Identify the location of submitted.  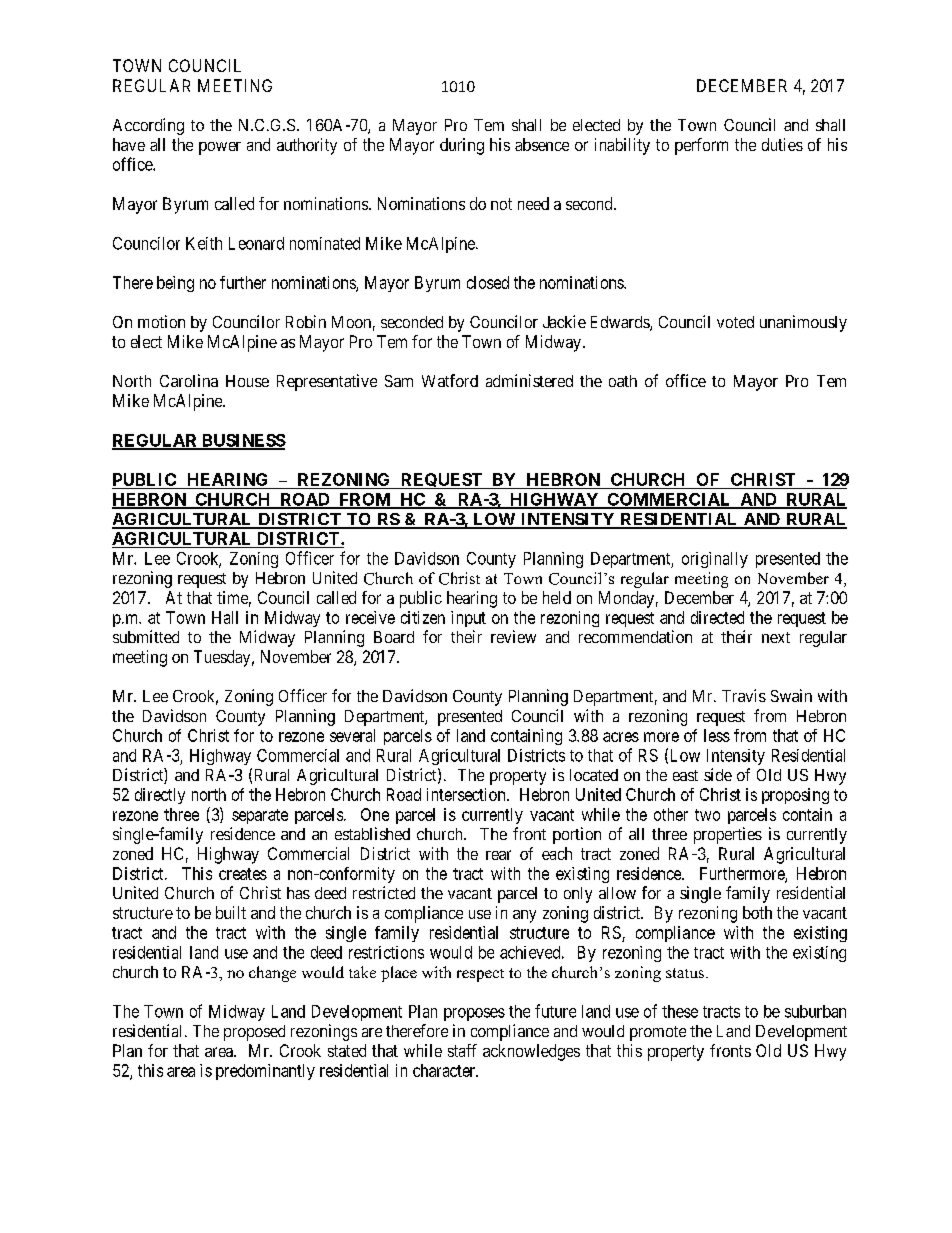
(146, 636).
